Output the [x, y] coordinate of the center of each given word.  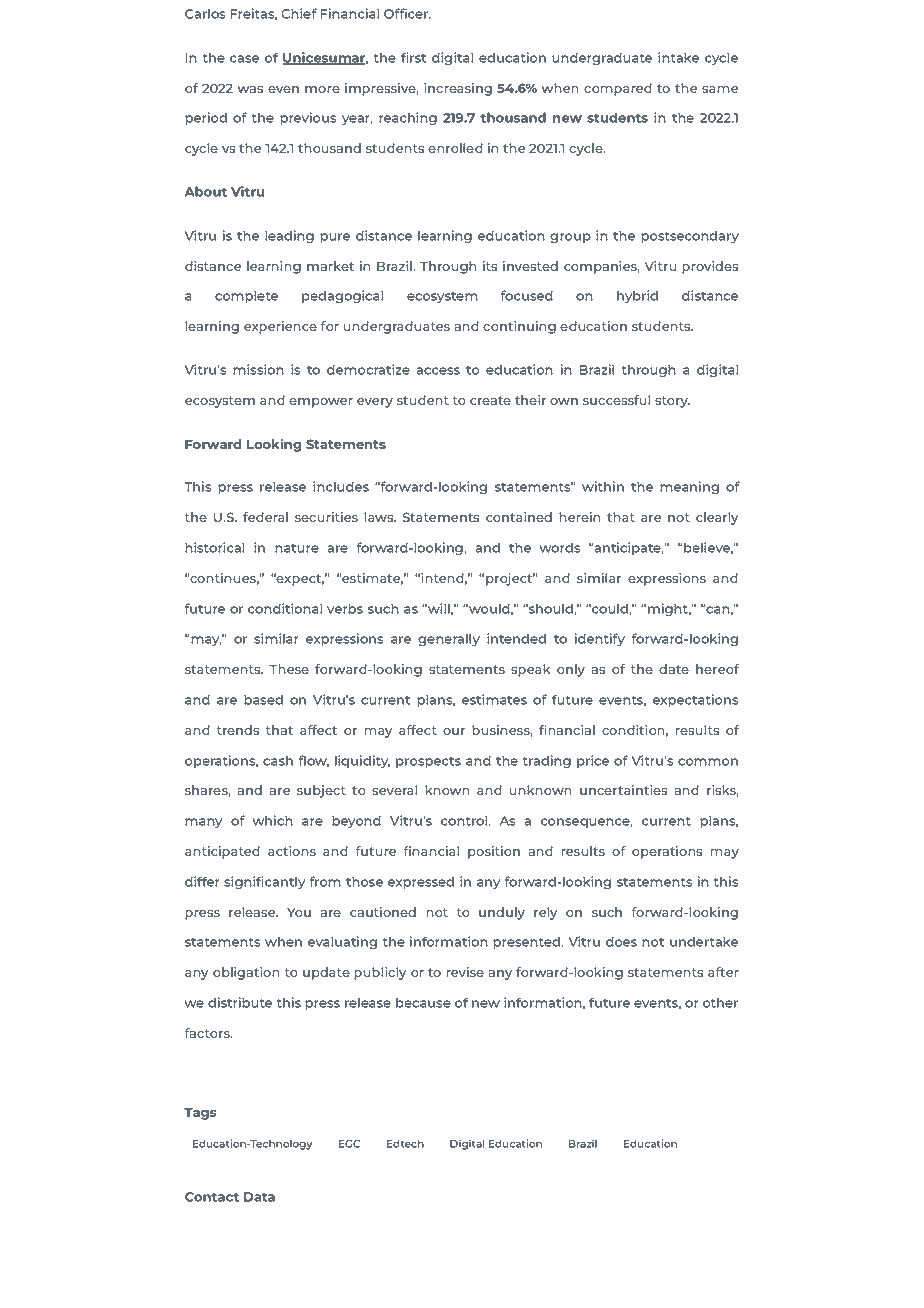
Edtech [405, 1144]
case [244, 59]
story [672, 402]
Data [259, 1197]
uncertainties [623, 790]
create [490, 400]
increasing [458, 89]
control [465, 820]
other [720, 1002]
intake [678, 57]
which [273, 820]
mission [258, 369]
